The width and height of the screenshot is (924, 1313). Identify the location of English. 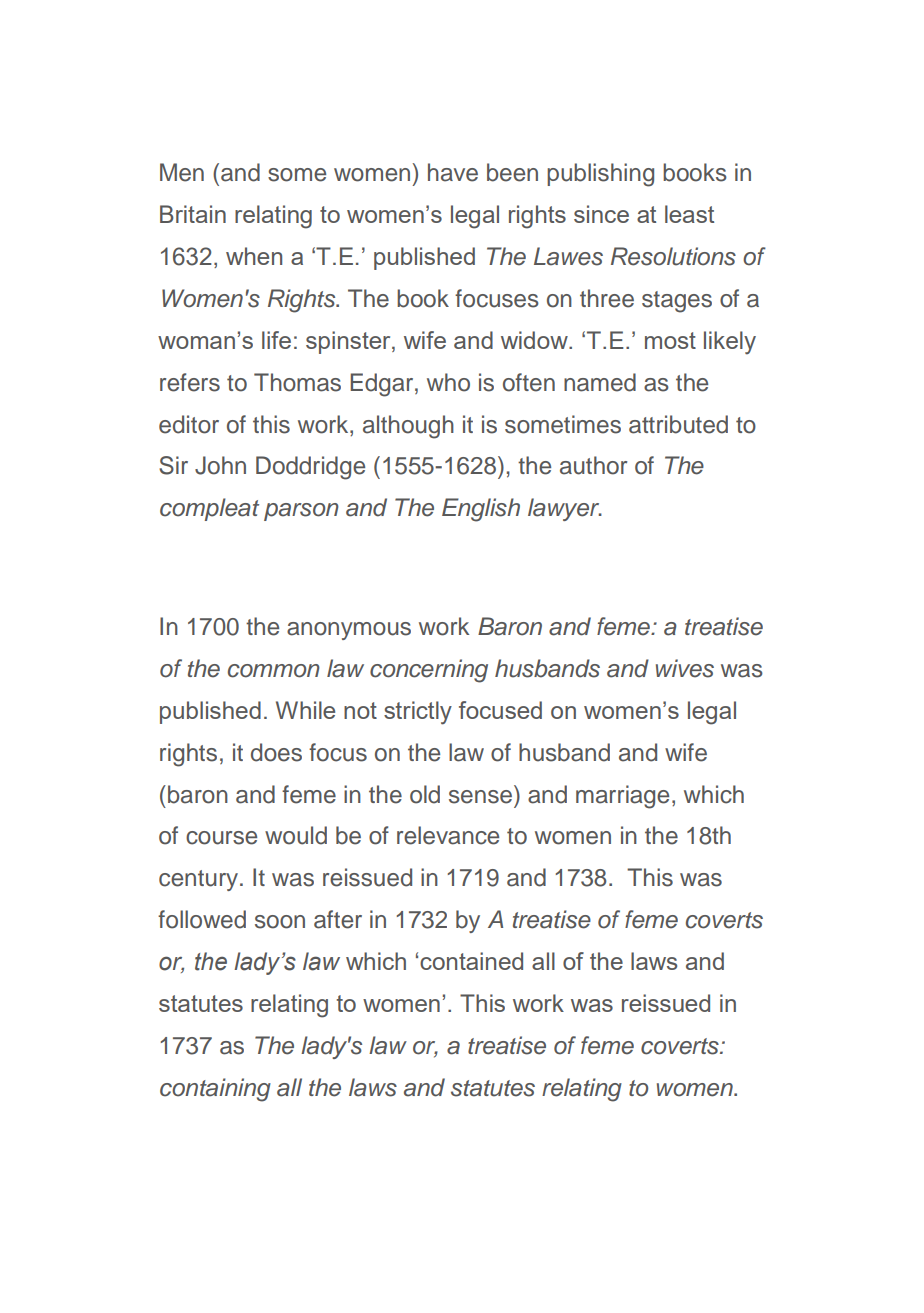
(481, 510).
